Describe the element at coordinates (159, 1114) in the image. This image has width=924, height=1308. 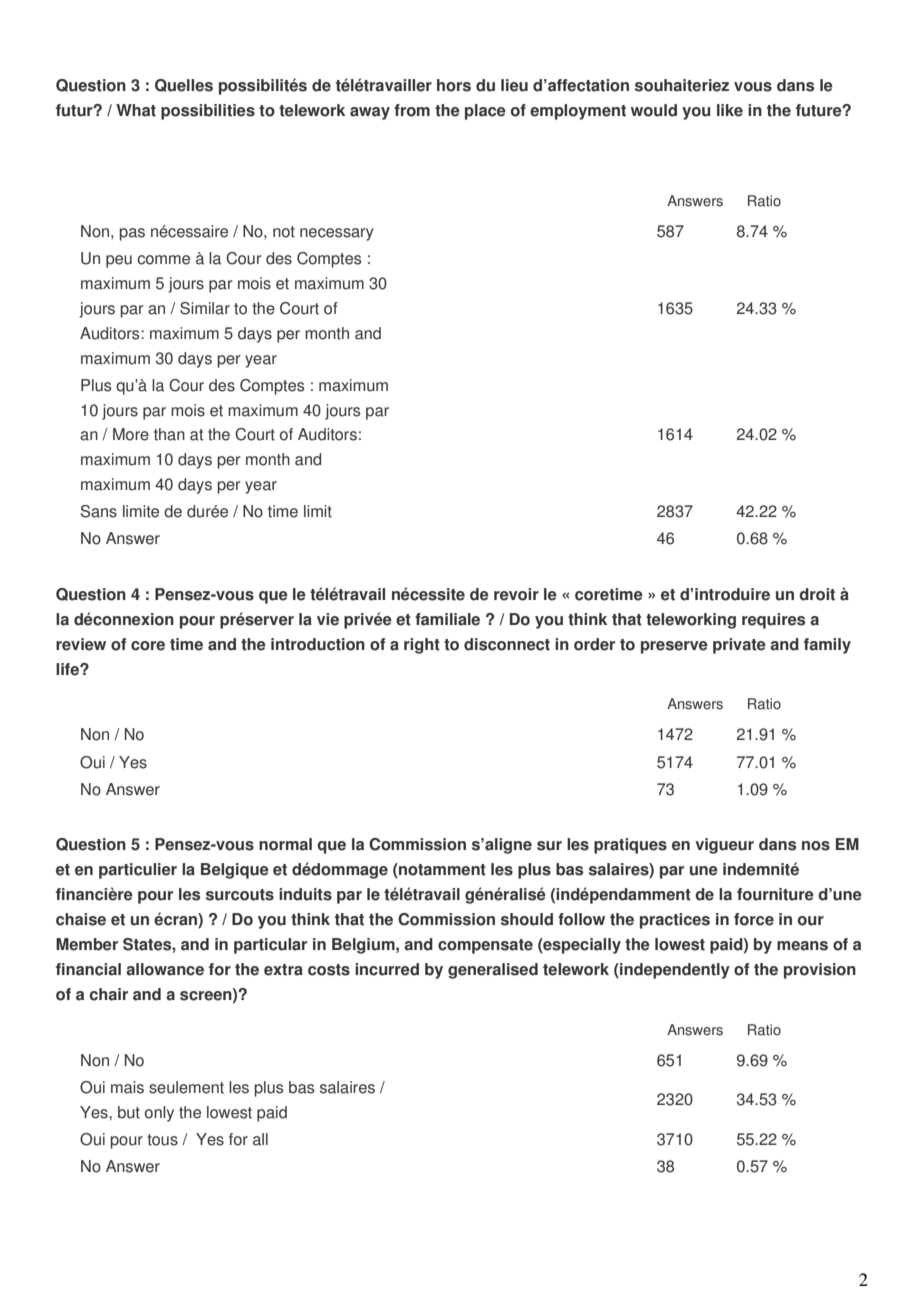
I see `only` at that location.
